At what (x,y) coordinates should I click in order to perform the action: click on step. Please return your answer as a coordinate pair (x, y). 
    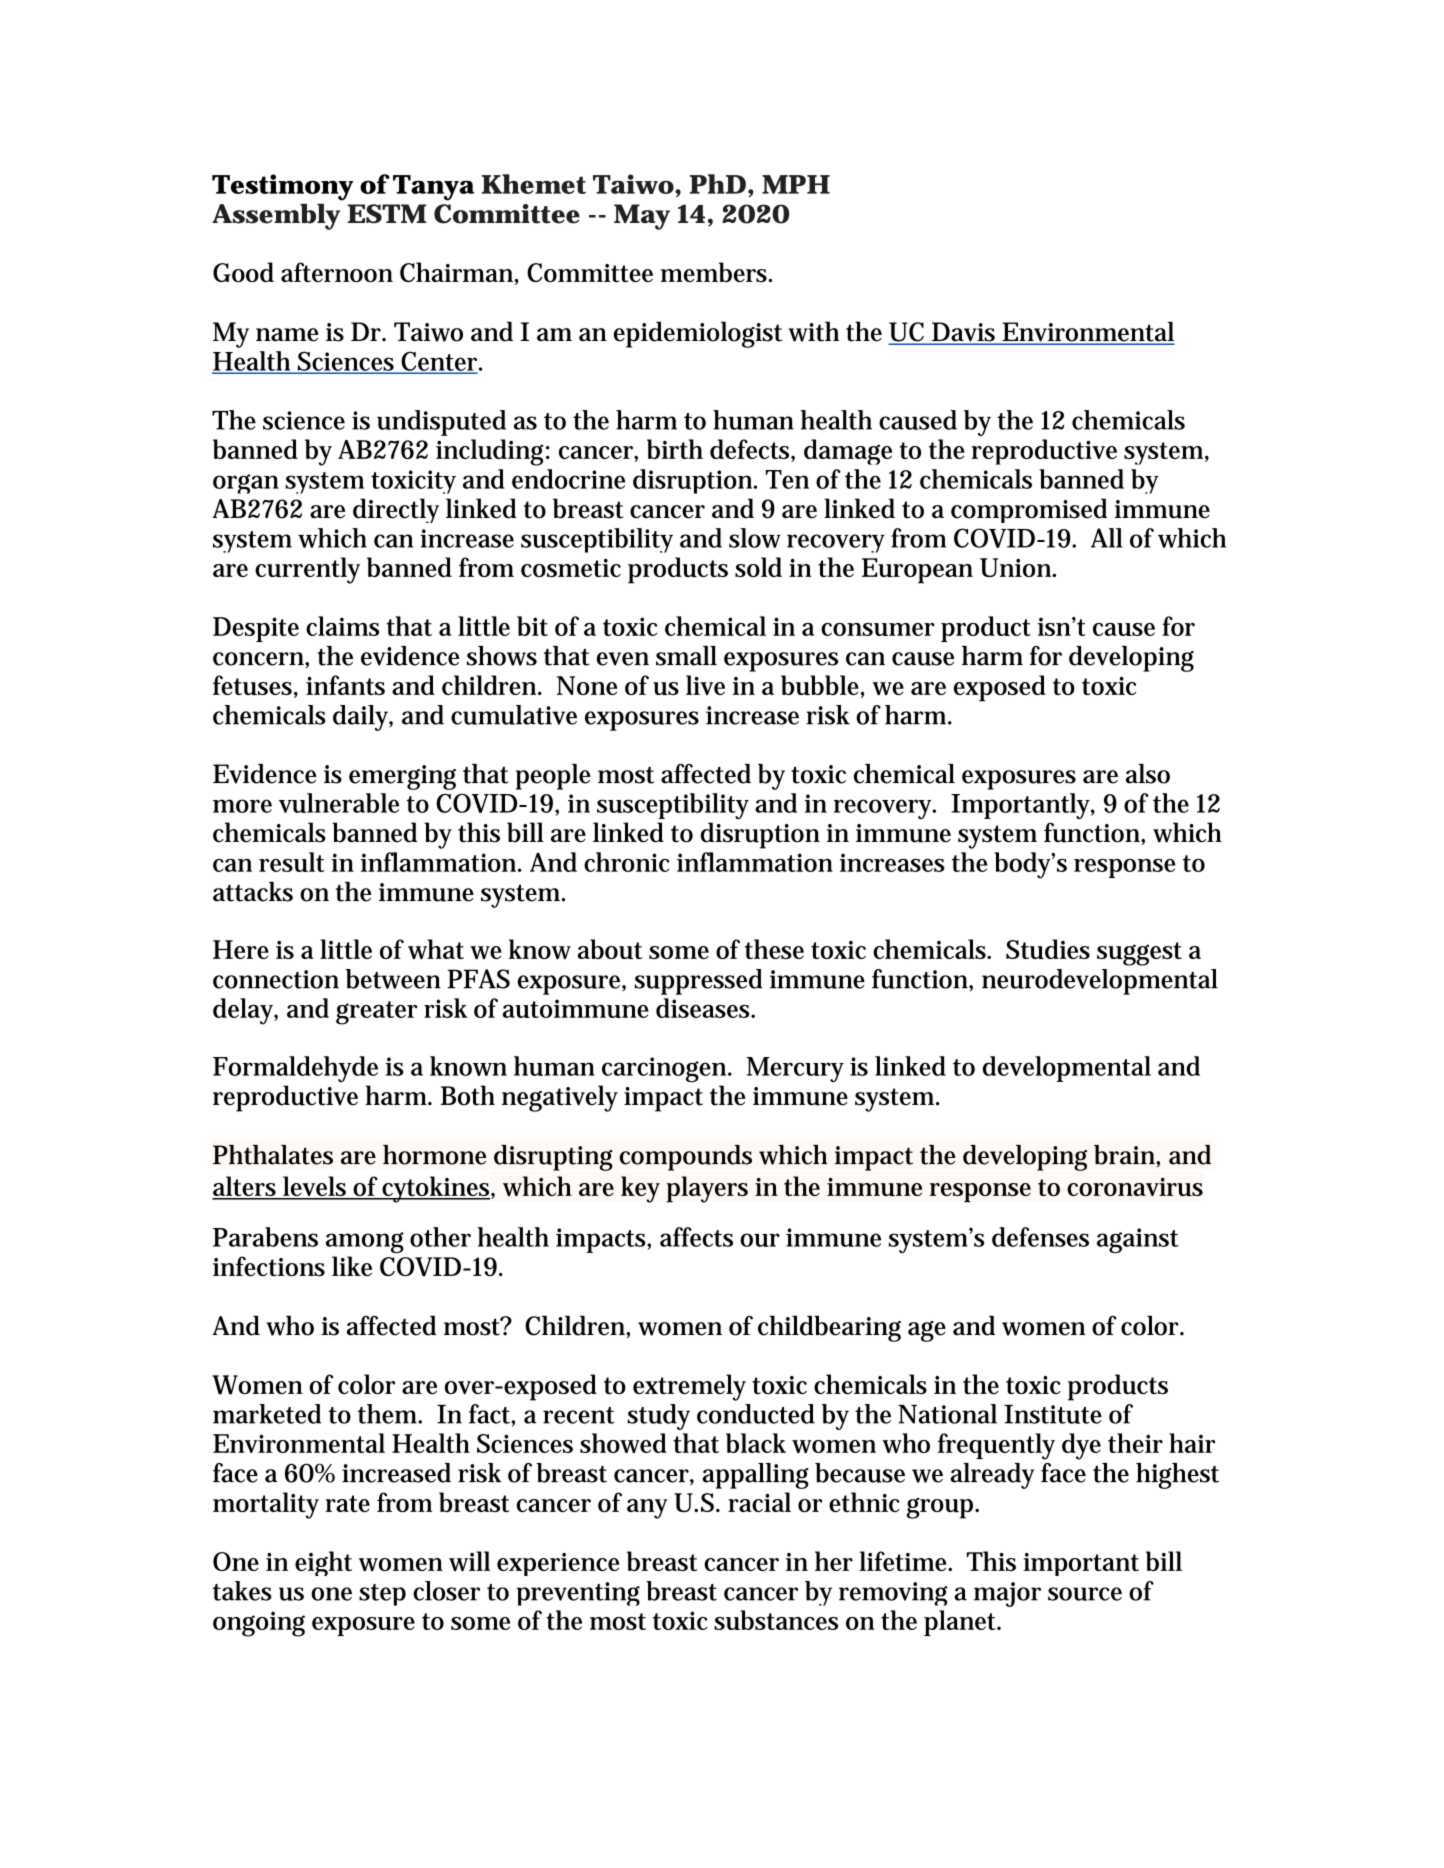
    Looking at the image, I should click on (382, 1595).
